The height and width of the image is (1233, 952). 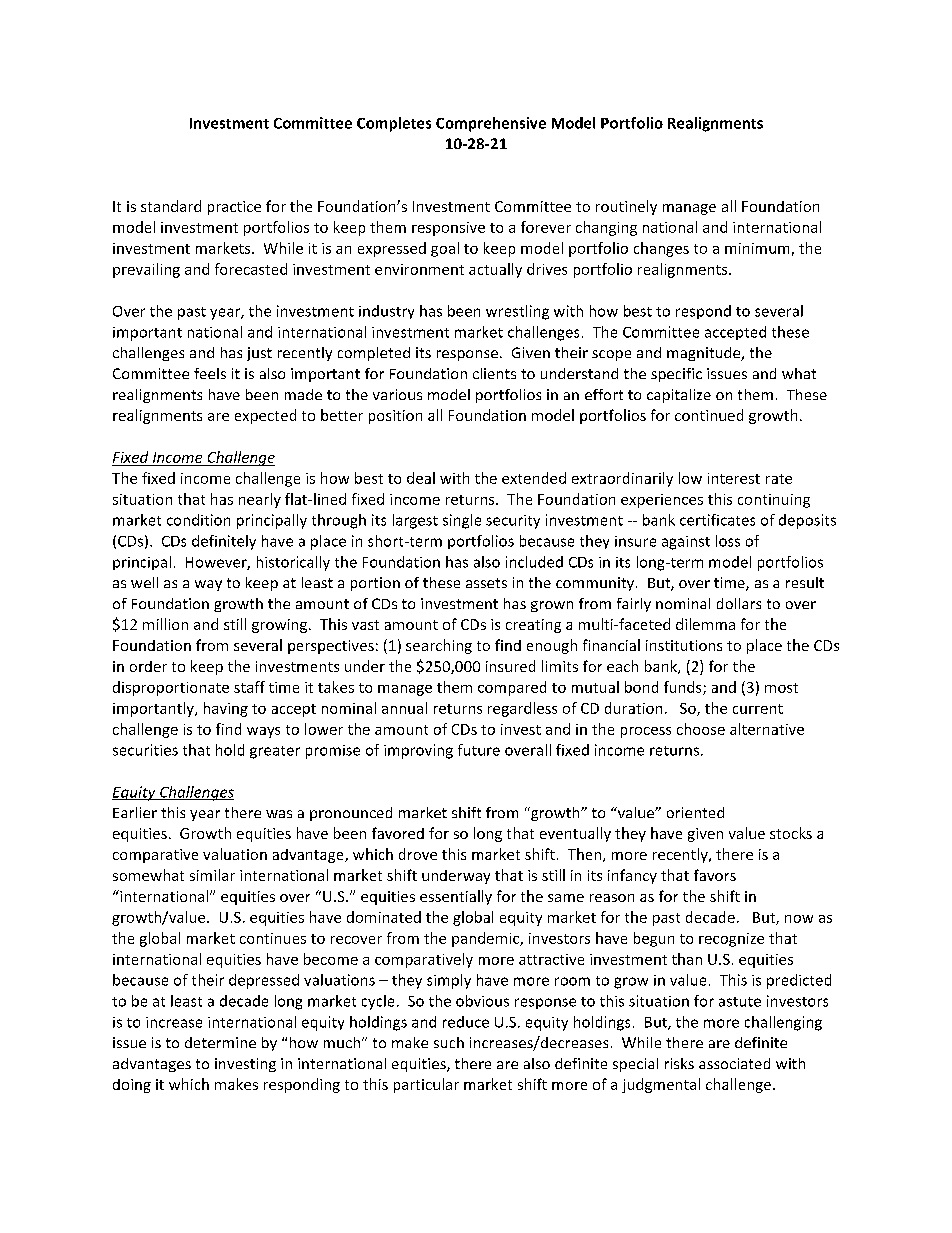 What do you see at coordinates (165, 624) in the image?
I see `million` at bounding box center [165, 624].
